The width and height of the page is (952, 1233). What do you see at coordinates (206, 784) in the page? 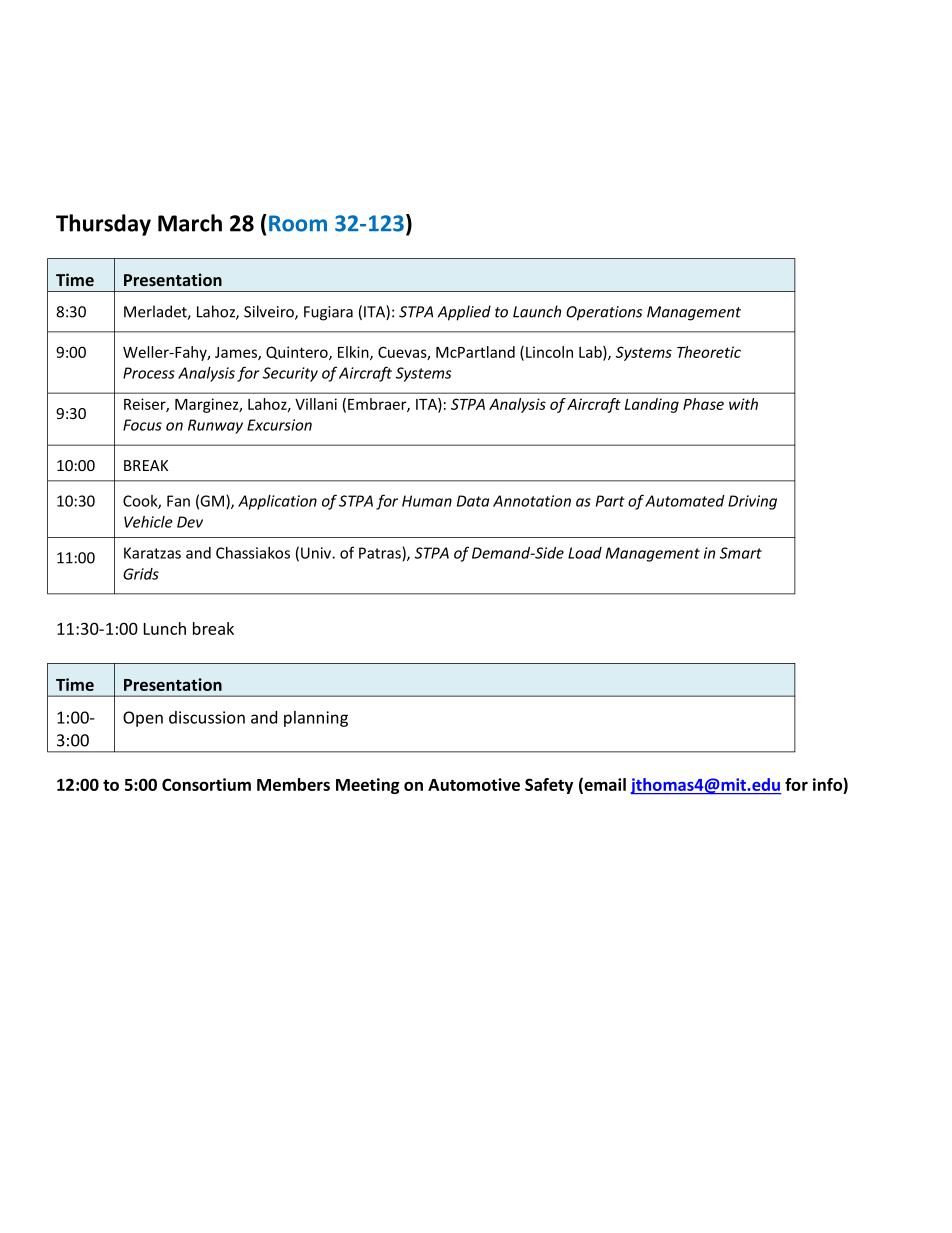
I see `Consortium` at bounding box center [206, 784].
